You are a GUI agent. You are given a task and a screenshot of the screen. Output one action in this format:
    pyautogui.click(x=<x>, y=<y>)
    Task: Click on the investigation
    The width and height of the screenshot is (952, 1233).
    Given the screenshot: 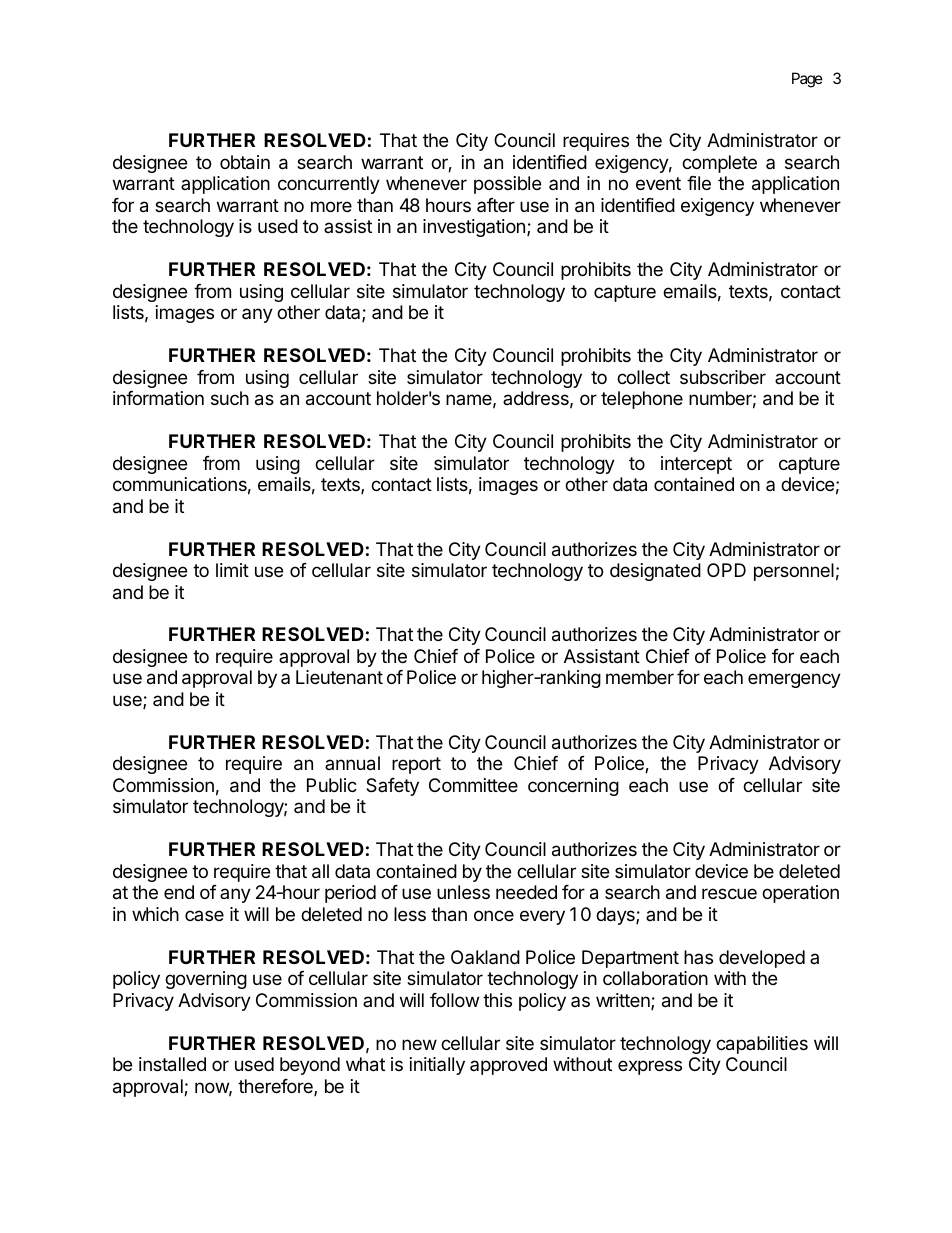 What is the action you would take?
    pyautogui.click(x=474, y=228)
